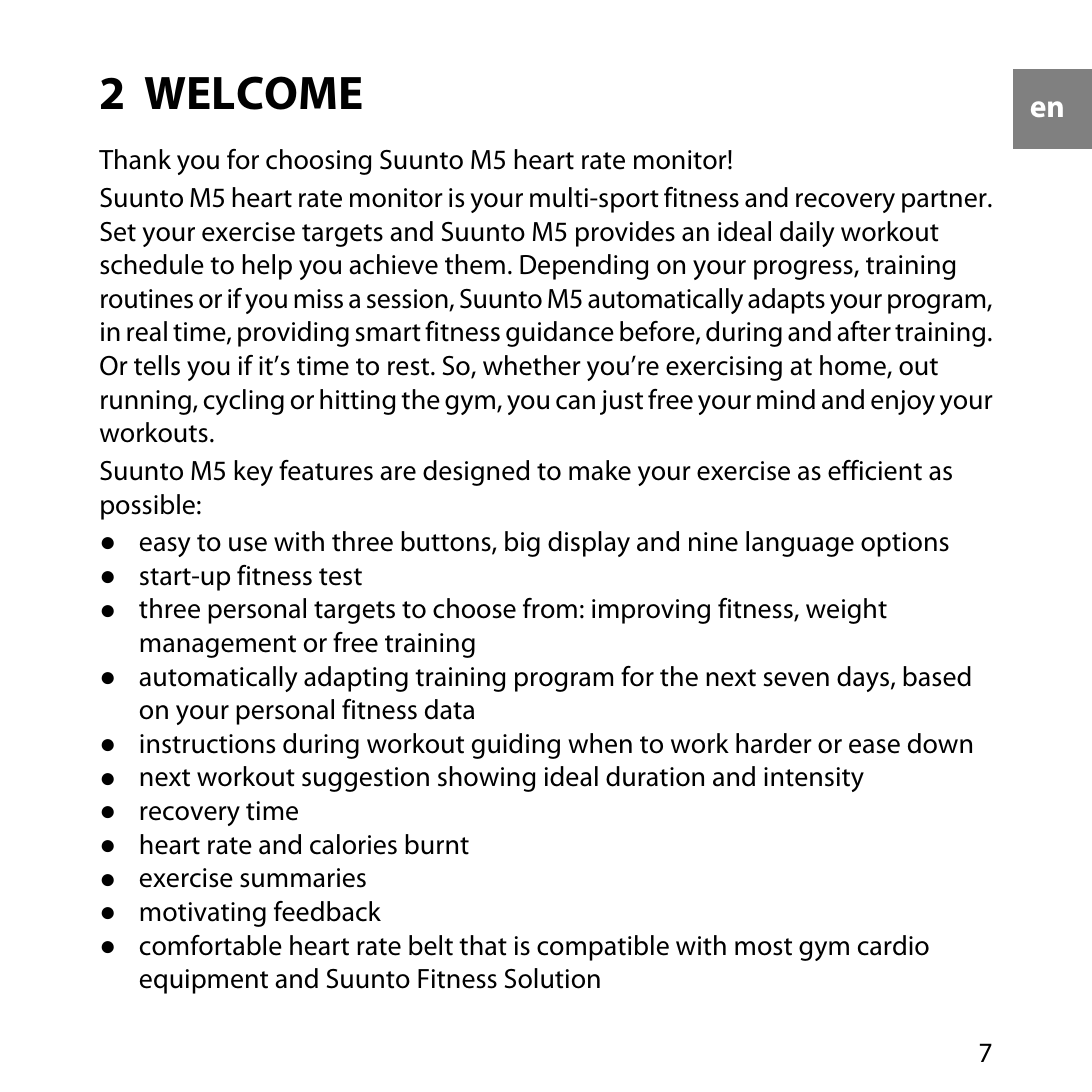 The width and height of the screenshot is (1092, 1092). Describe the element at coordinates (522, 544) in the screenshot. I see `big` at that location.
